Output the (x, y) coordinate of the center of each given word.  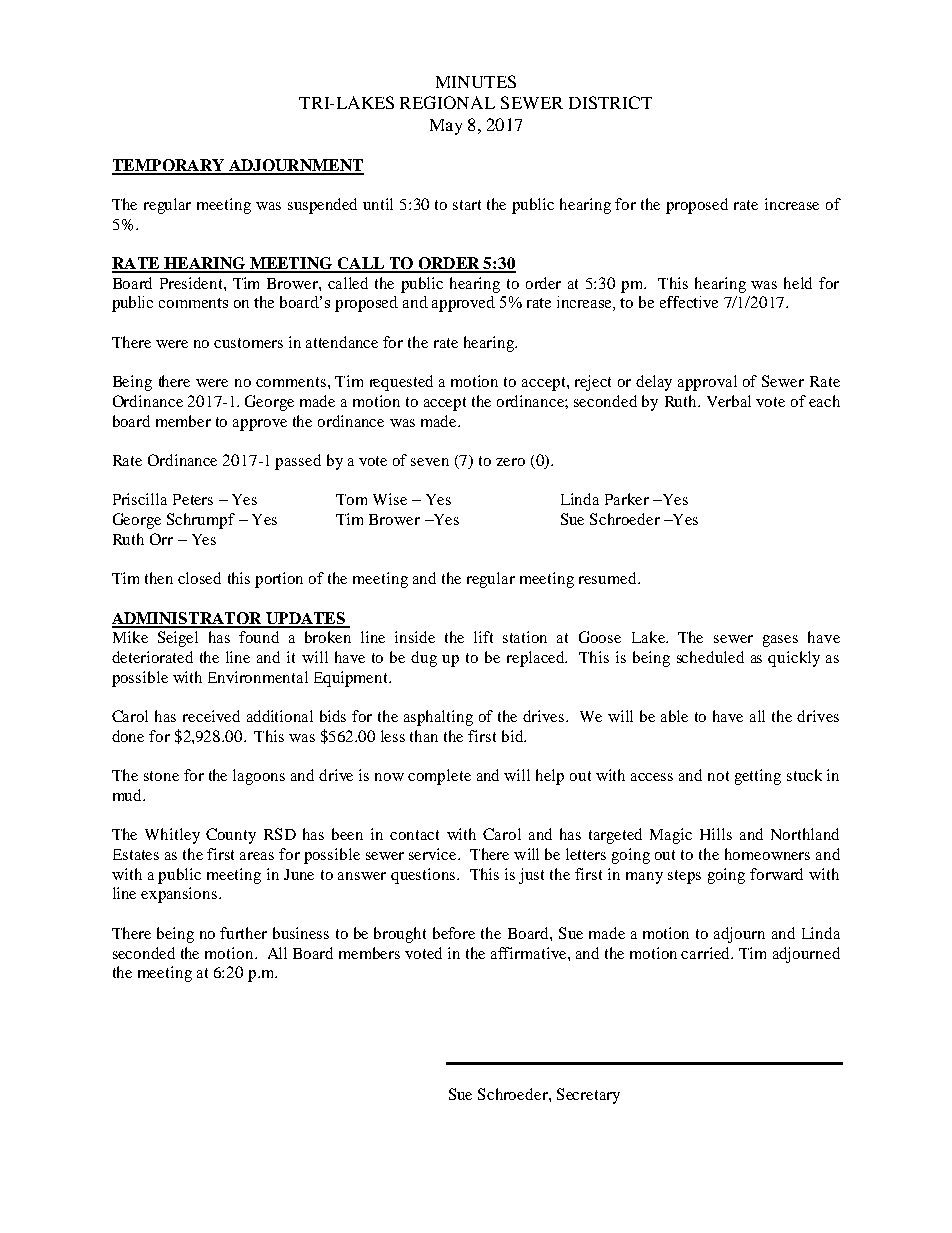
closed (199, 578)
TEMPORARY (169, 166)
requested (401, 383)
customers (248, 343)
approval (707, 383)
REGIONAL (447, 102)
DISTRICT (610, 102)
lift (483, 637)
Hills (716, 834)
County (231, 836)
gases (780, 641)
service (434, 854)
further (243, 933)
